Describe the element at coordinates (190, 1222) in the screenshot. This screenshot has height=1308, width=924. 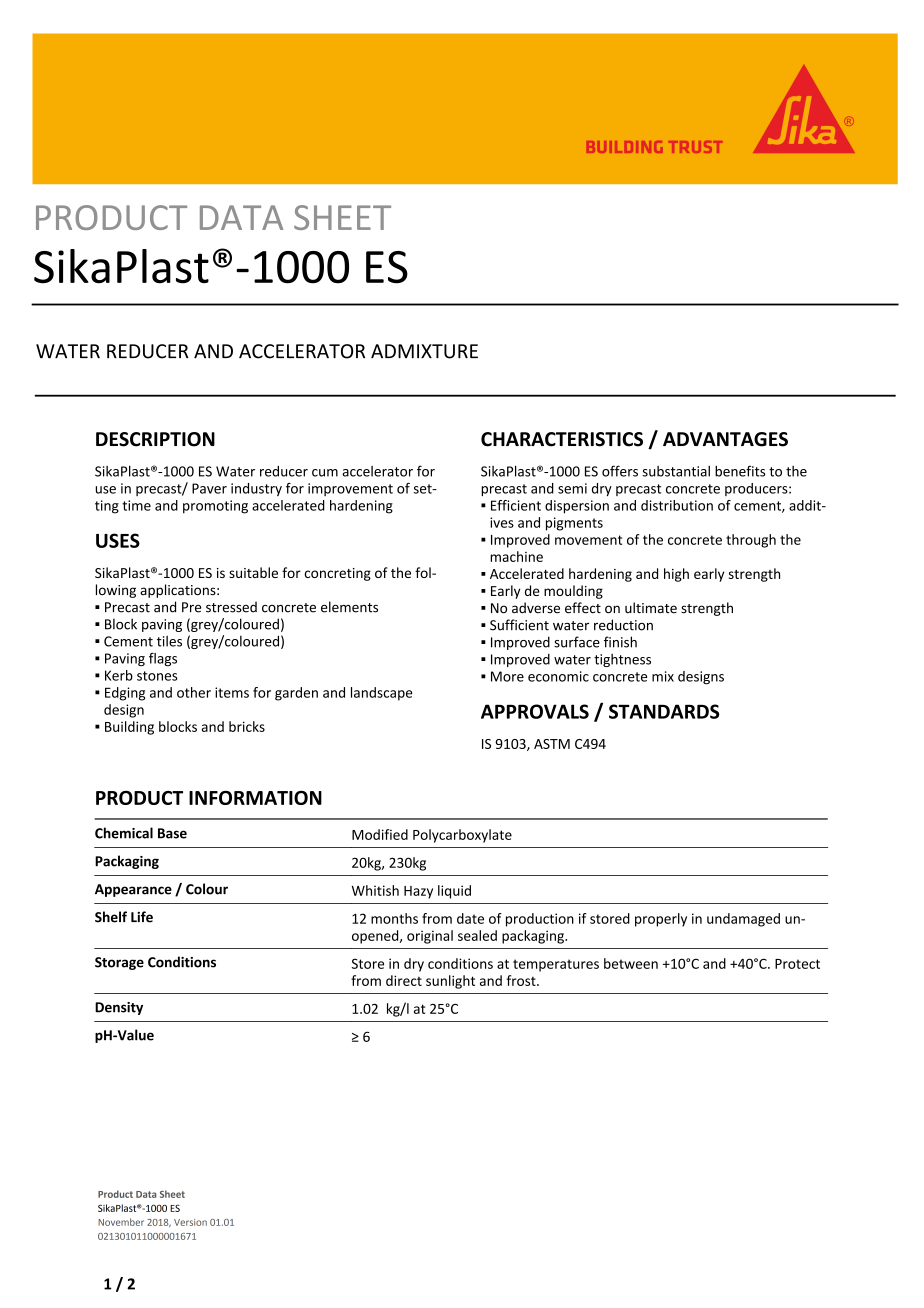
I see `Version` at that location.
